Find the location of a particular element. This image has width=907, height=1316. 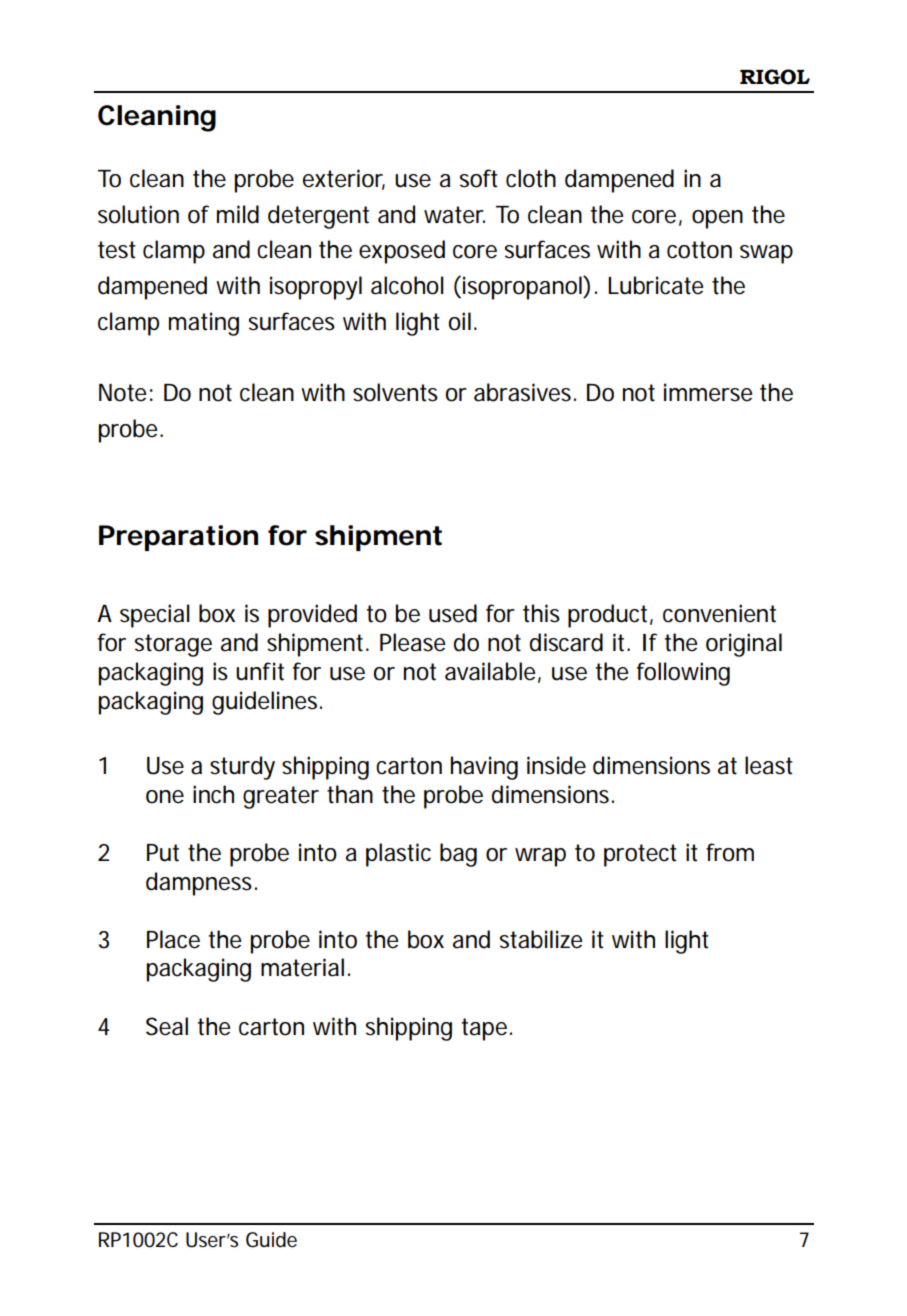

convenient is located at coordinates (719, 613).
